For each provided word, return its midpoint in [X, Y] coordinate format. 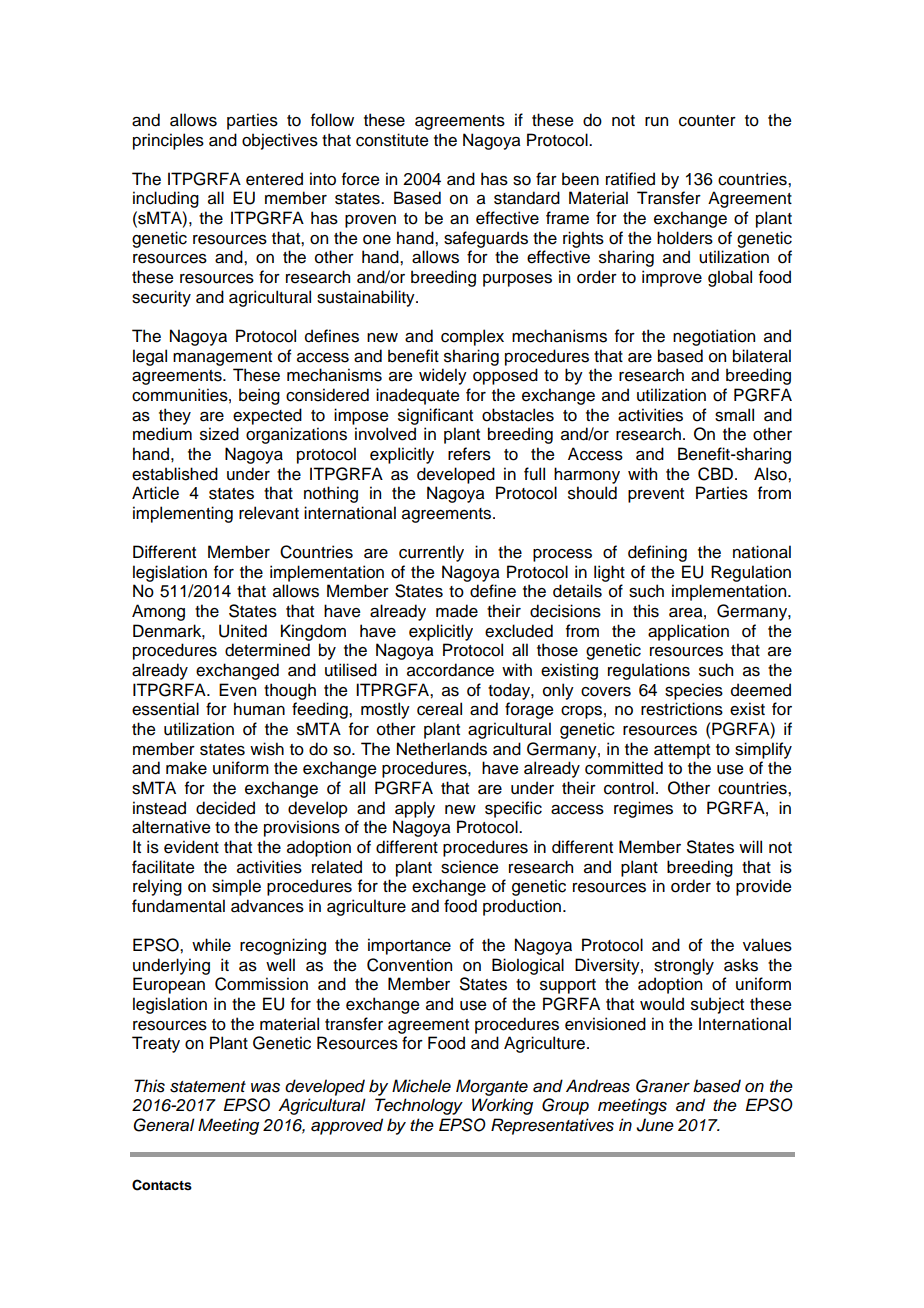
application [688, 632]
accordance [450, 670]
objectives [280, 141]
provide [764, 887]
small [734, 415]
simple [236, 887]
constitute [392, 140]
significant [435, 416]
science [470, 867]
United [243, 631]
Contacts [162, 1185]
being [259, 396]
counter [707, 121]
